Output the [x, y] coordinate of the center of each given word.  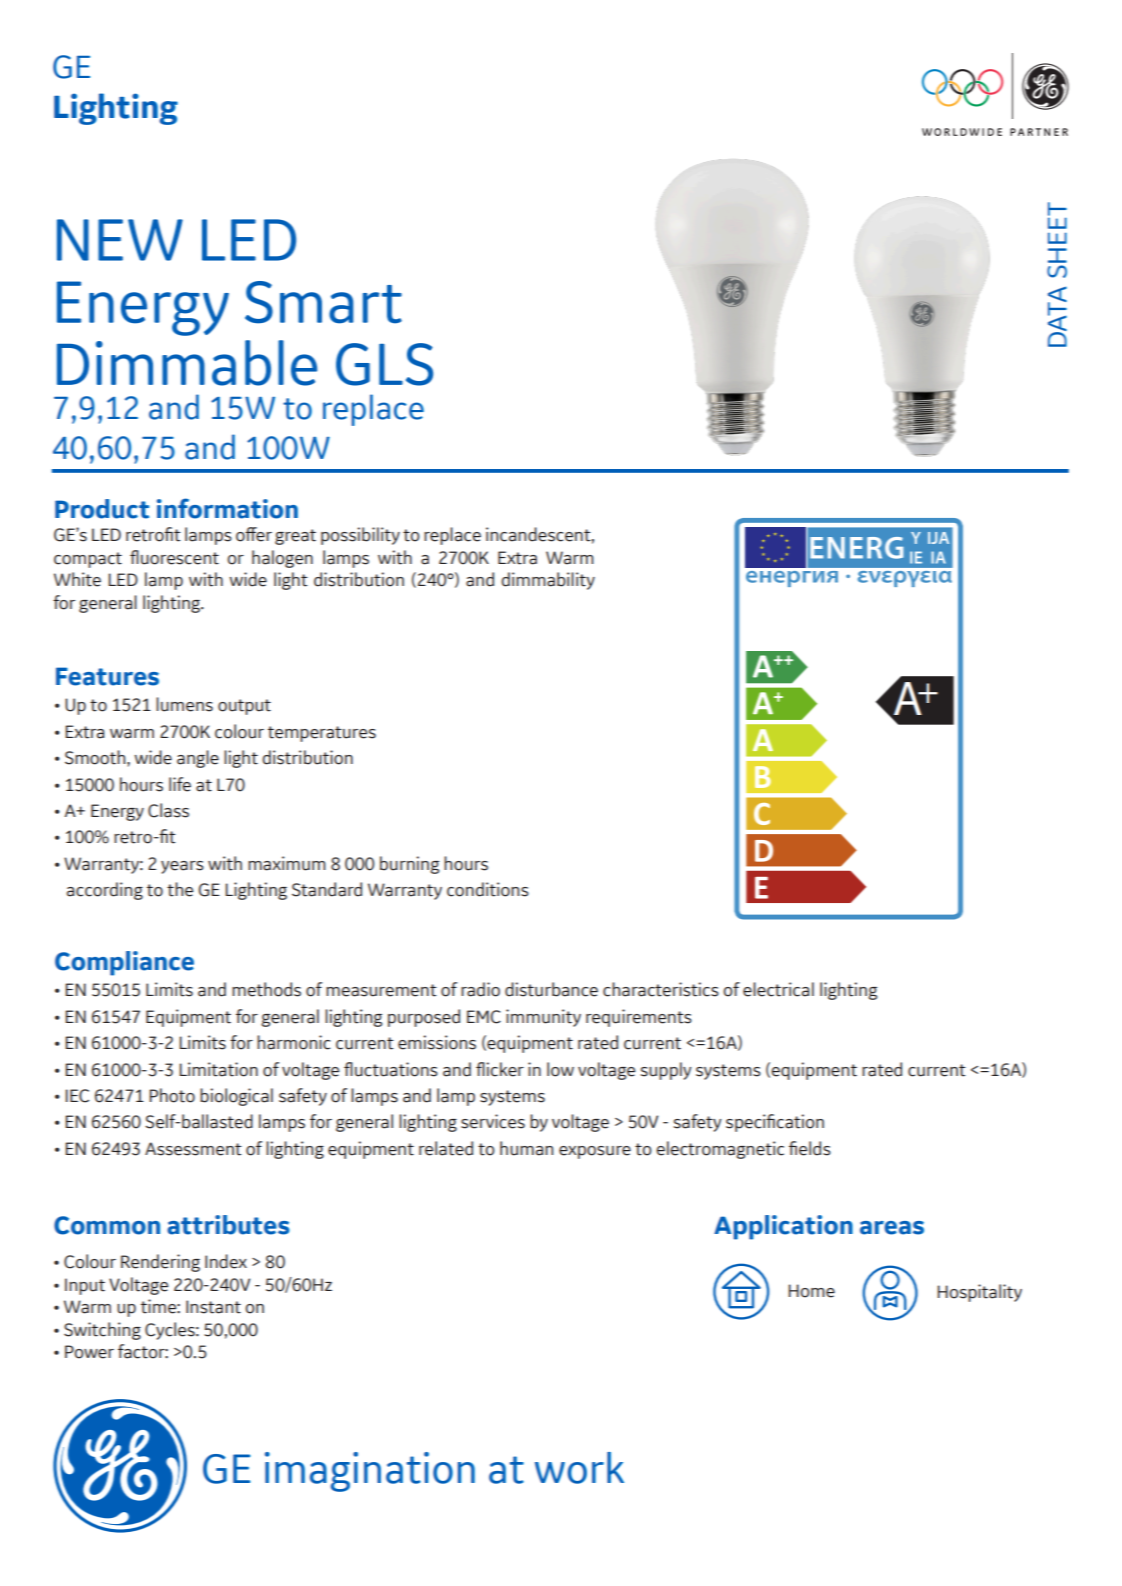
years [182, 867]
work [579, 1468]
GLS [384, 364]
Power [89, 1352]
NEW [120, 240]
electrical [778, 989]
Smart [323, 302]
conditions [488, 889]
